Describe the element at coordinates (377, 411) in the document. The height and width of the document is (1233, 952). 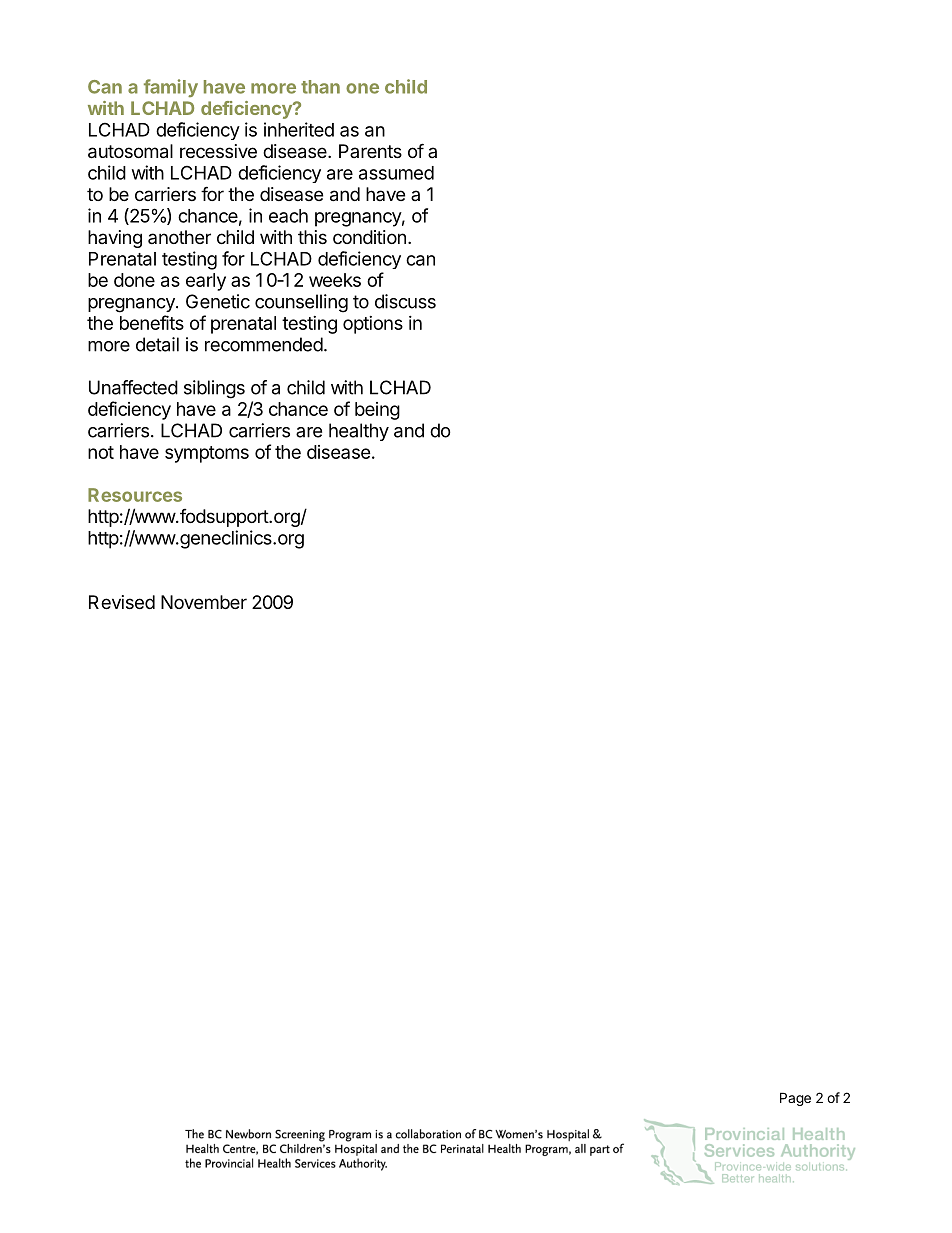
I see `being` at that location.
